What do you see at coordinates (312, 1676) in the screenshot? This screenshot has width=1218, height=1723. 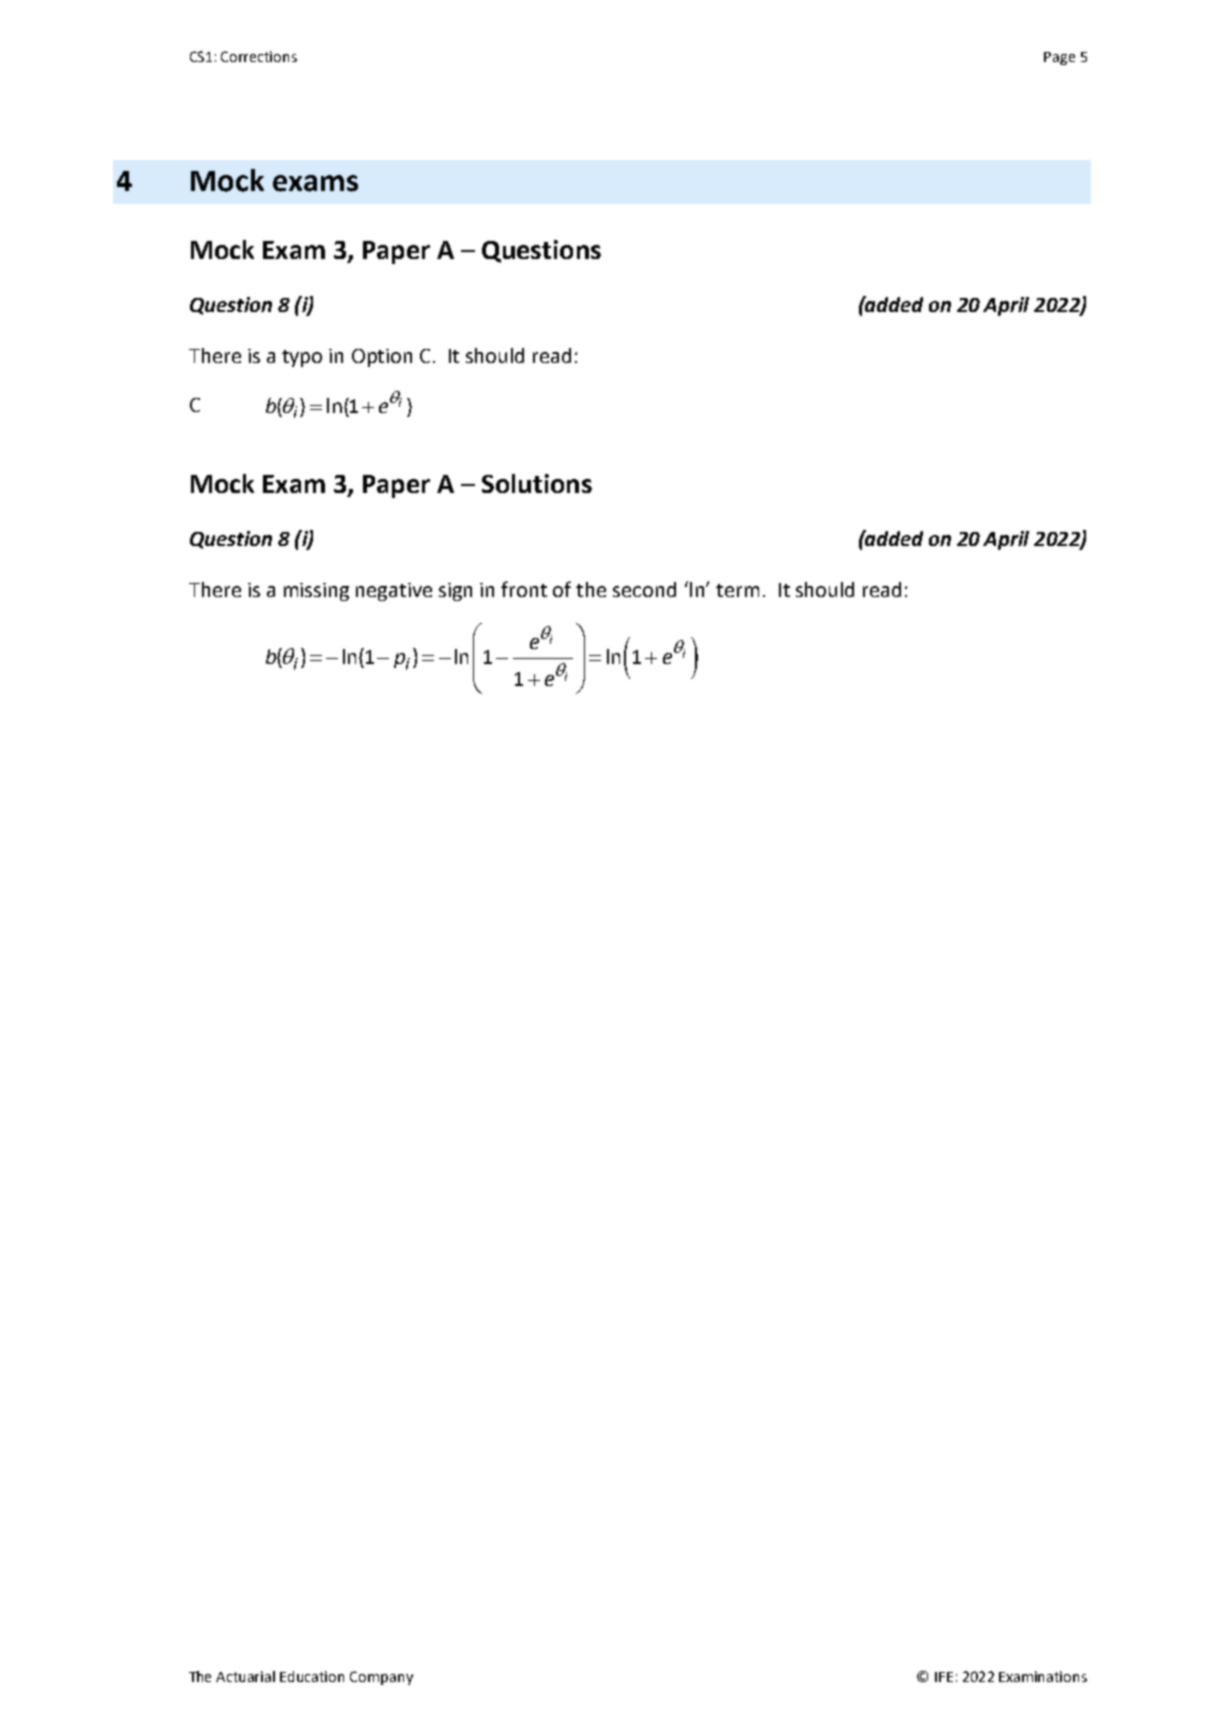 I see `Education` at bounding box center [312, 1676].
